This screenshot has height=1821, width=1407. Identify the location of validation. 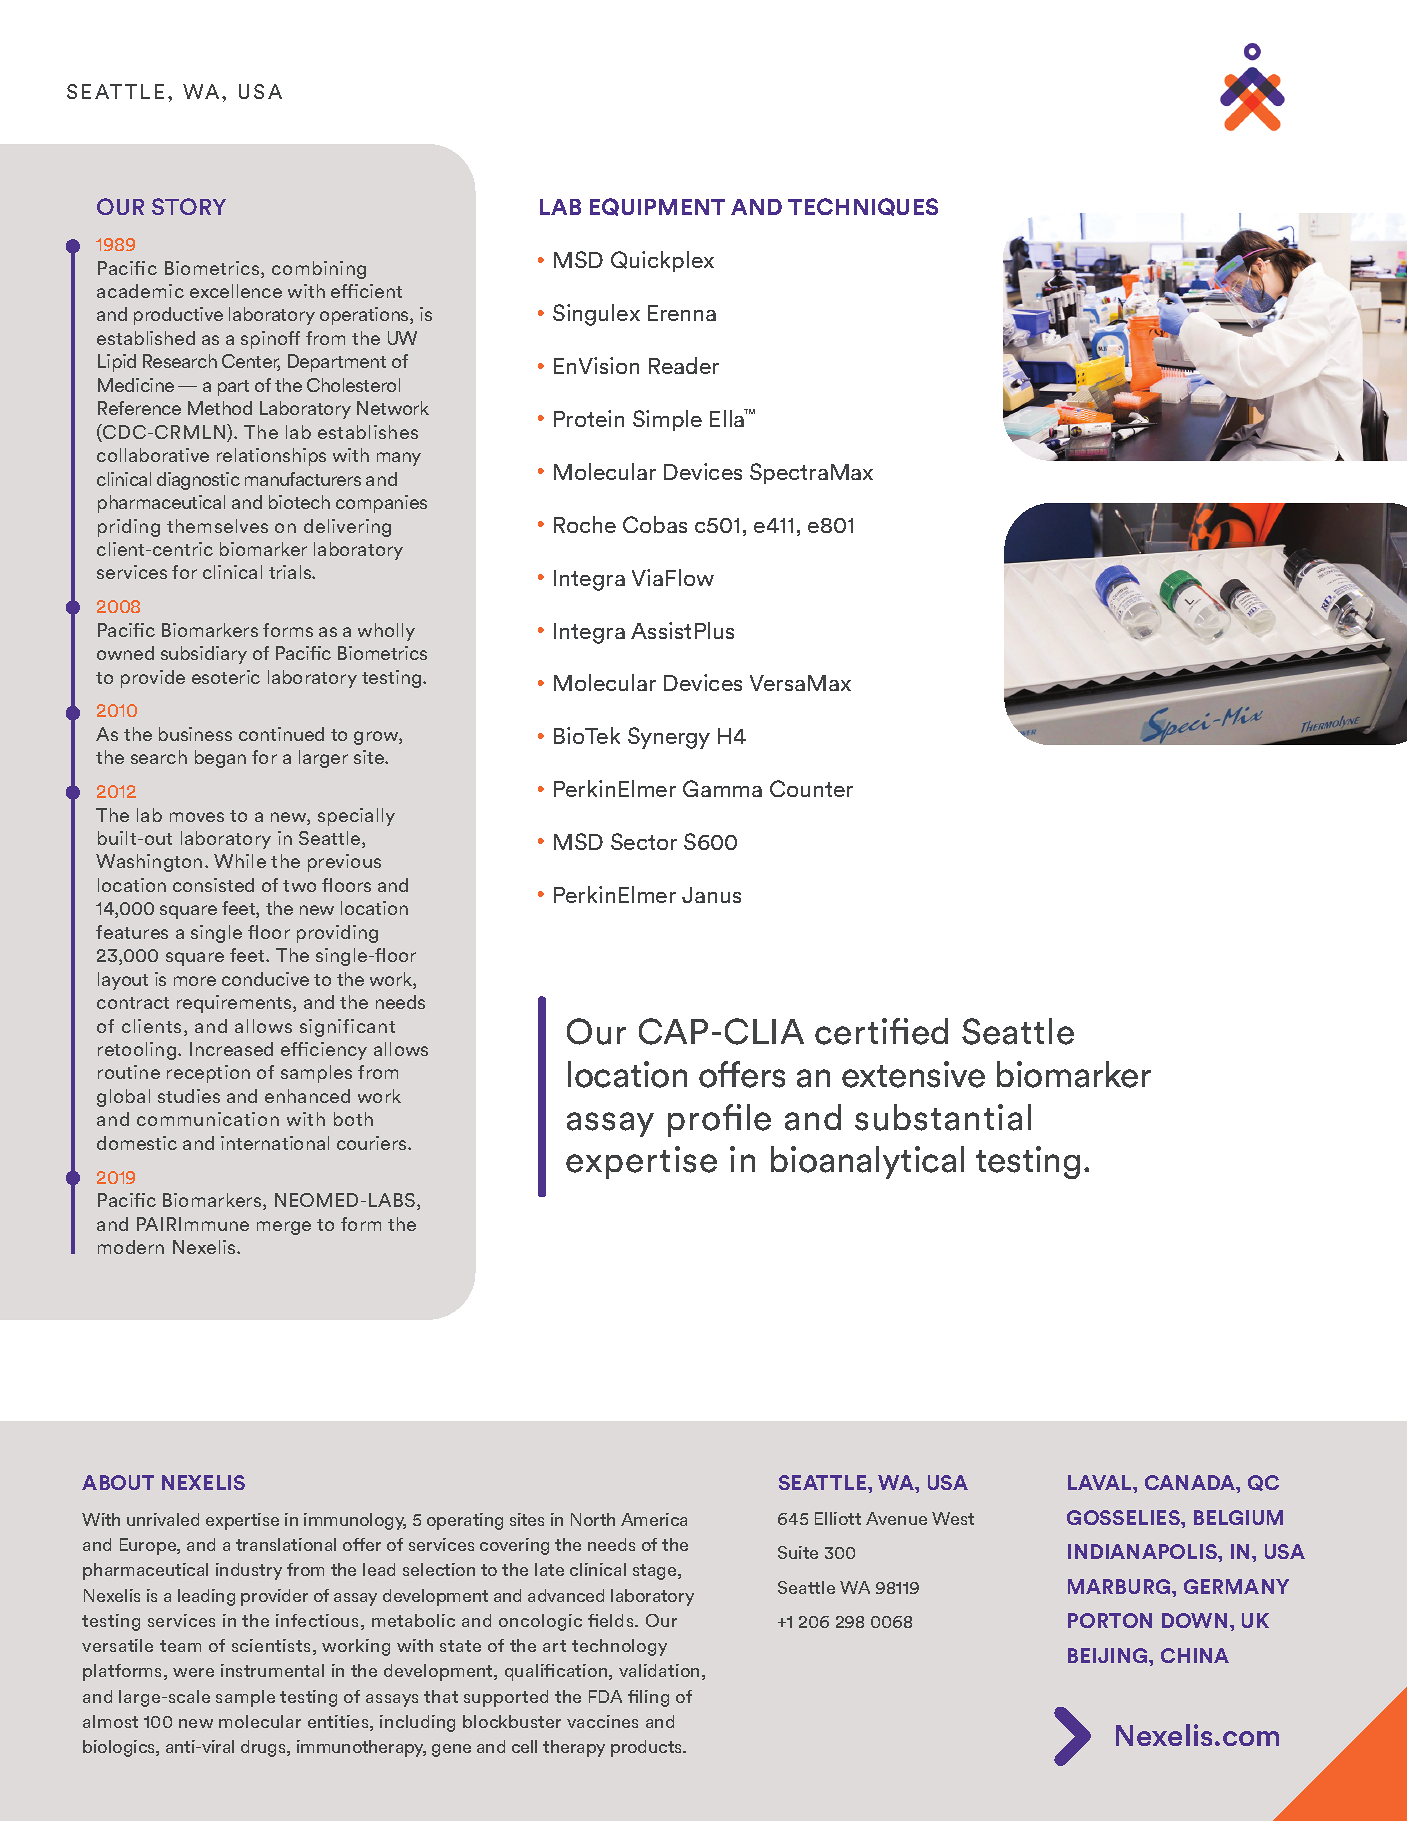
(659, 1670).
